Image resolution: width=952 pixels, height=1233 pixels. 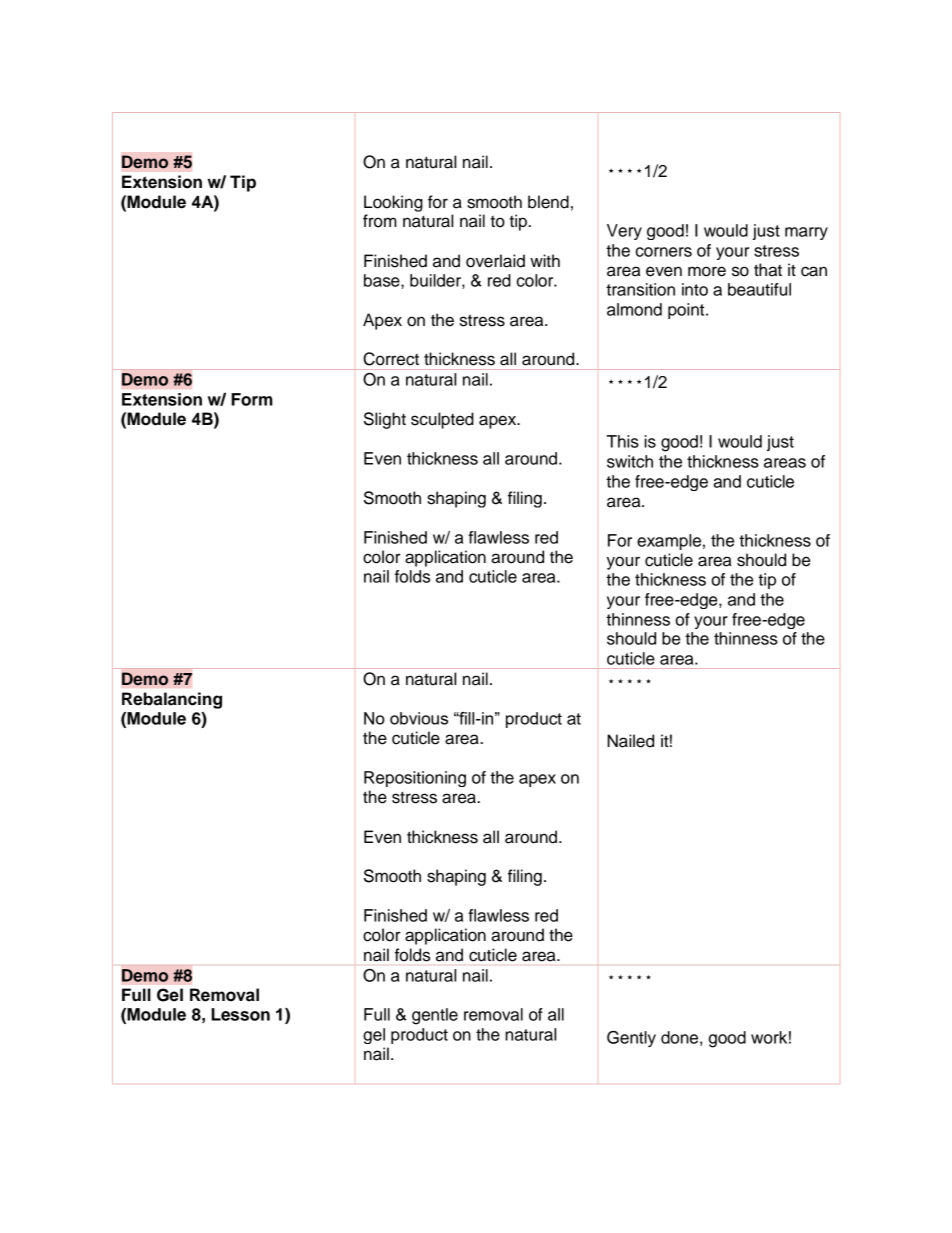 I want to click on sculpted, so click(x=442, y=420).
